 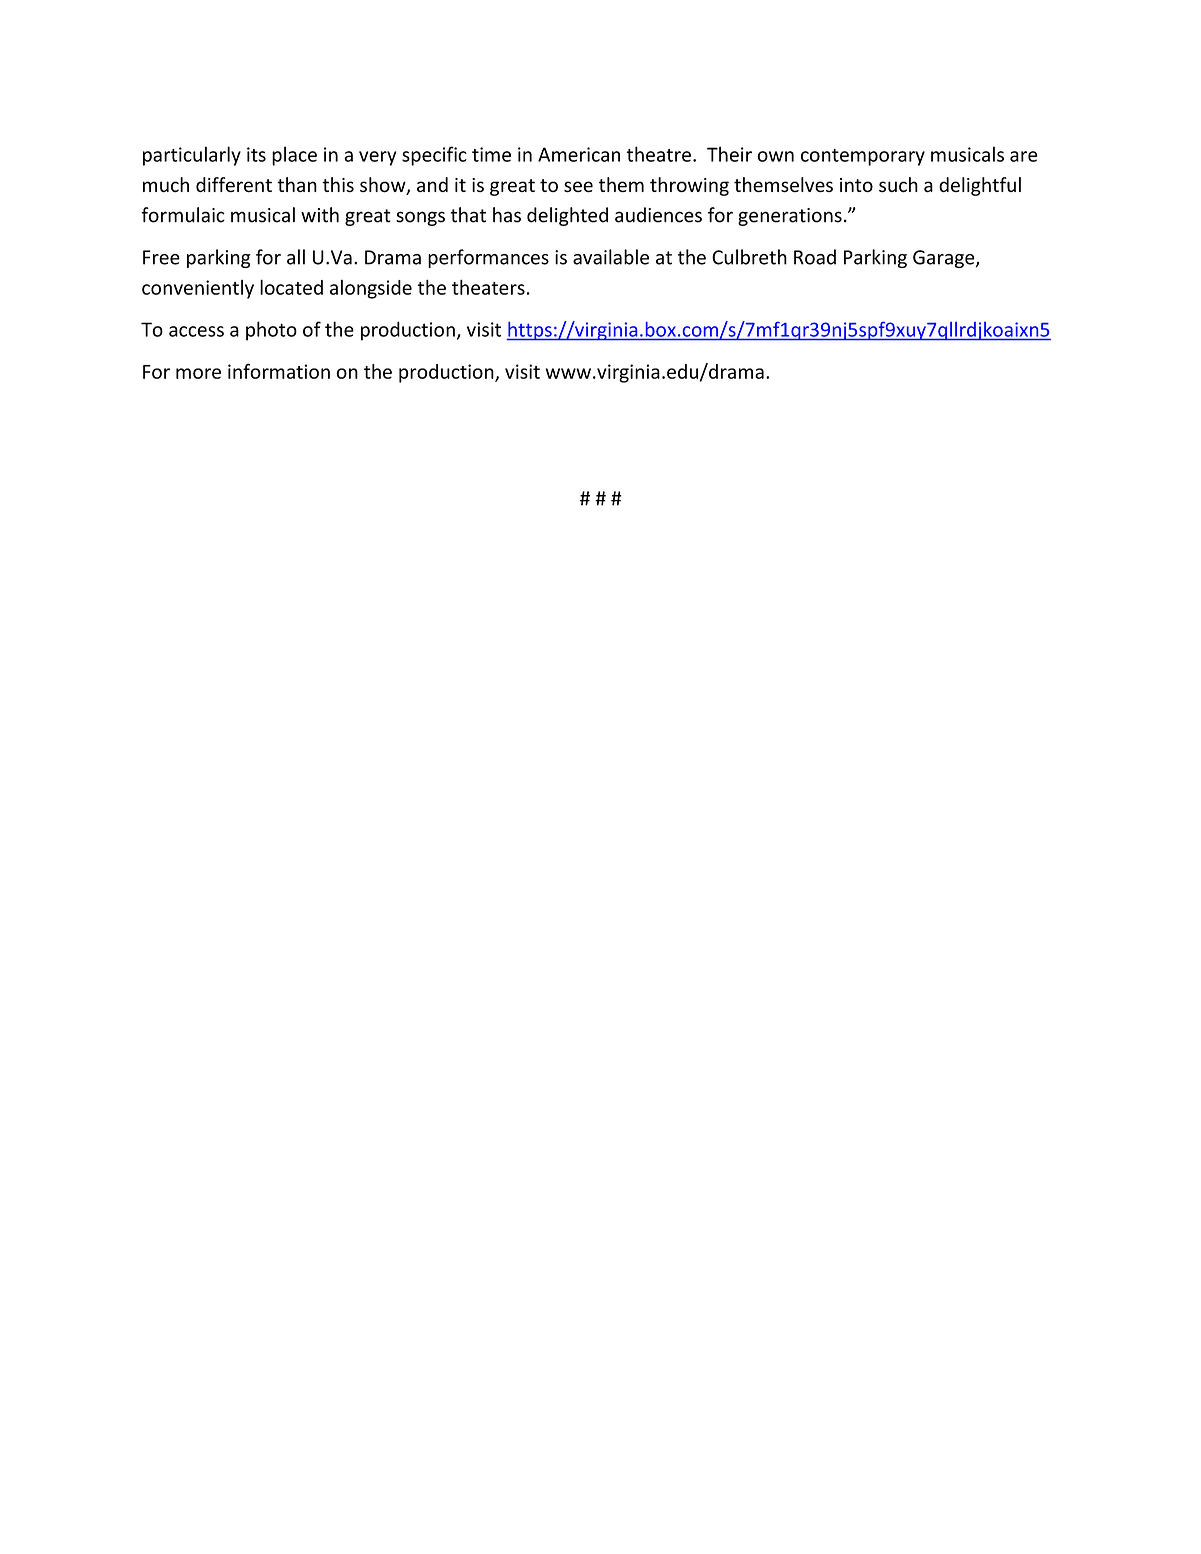 What do you see at coordinates (296, 257) in the page?
I see `all` at bounding box center [296, 257].
